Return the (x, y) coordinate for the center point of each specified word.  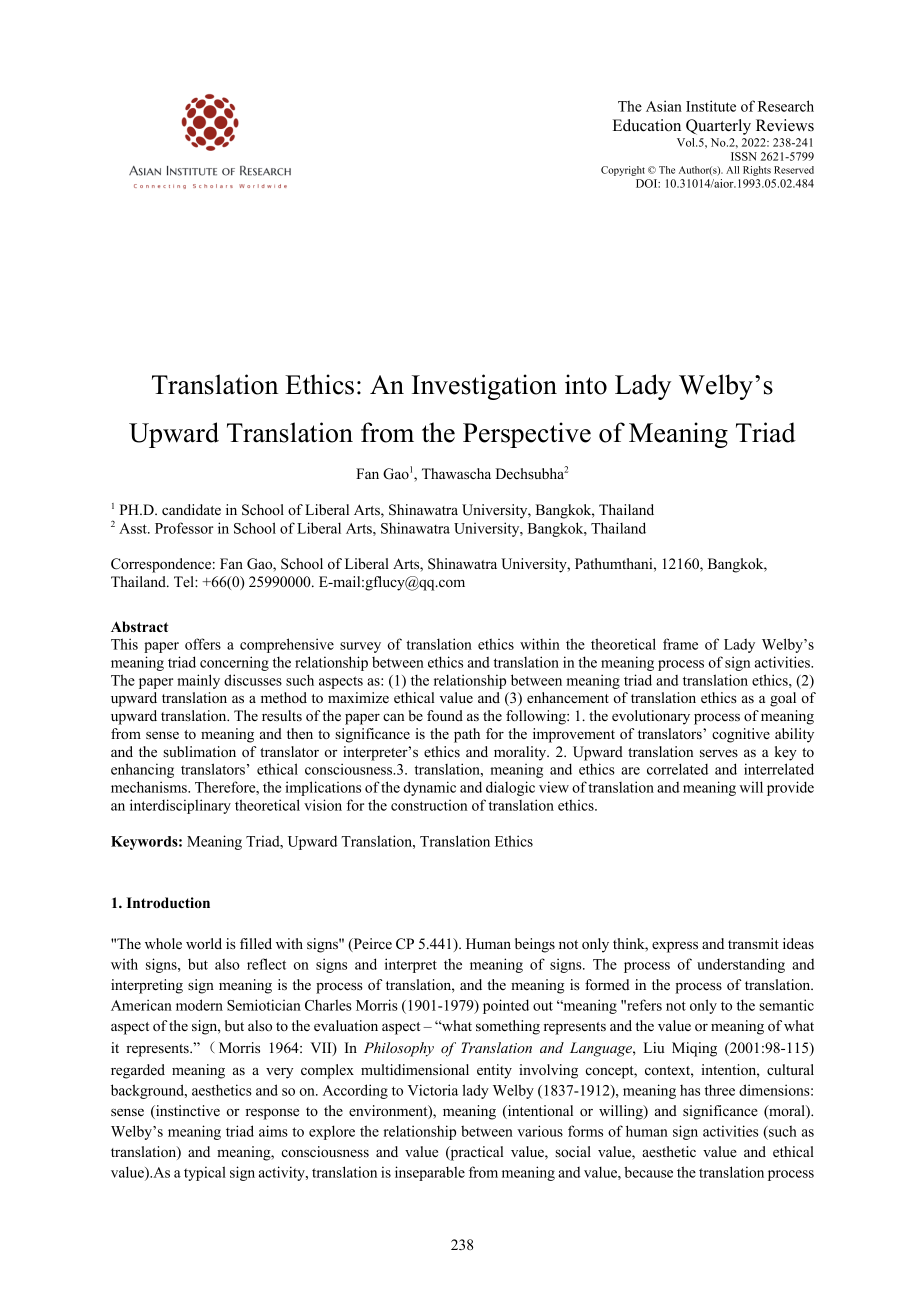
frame (680, 644)
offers (203, 644)
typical (205, 1173)
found (445, 715)
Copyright (623, 171)
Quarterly (718, 127)
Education (647, 125)
